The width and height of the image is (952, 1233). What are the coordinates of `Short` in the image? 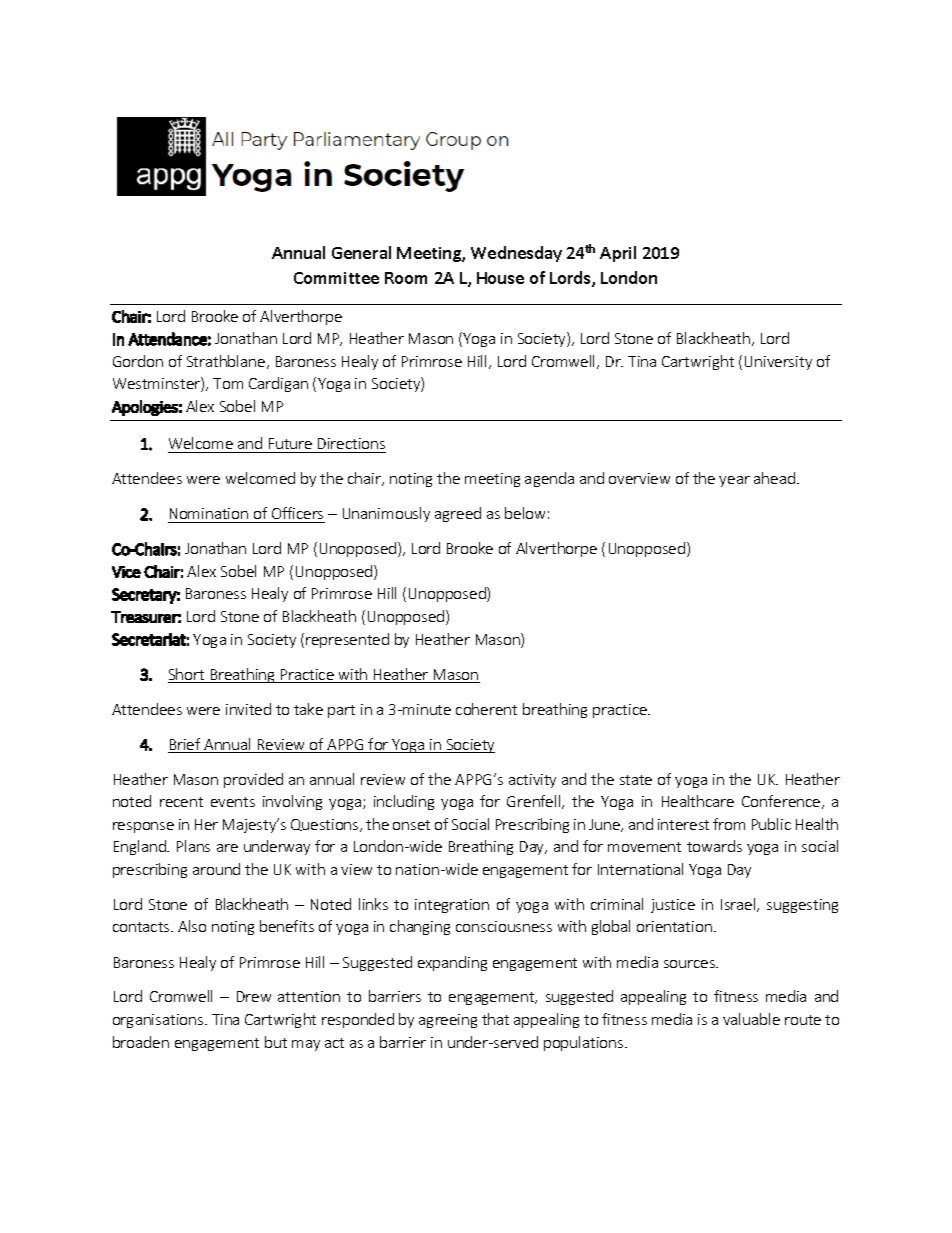 It's located at (187, 675).
